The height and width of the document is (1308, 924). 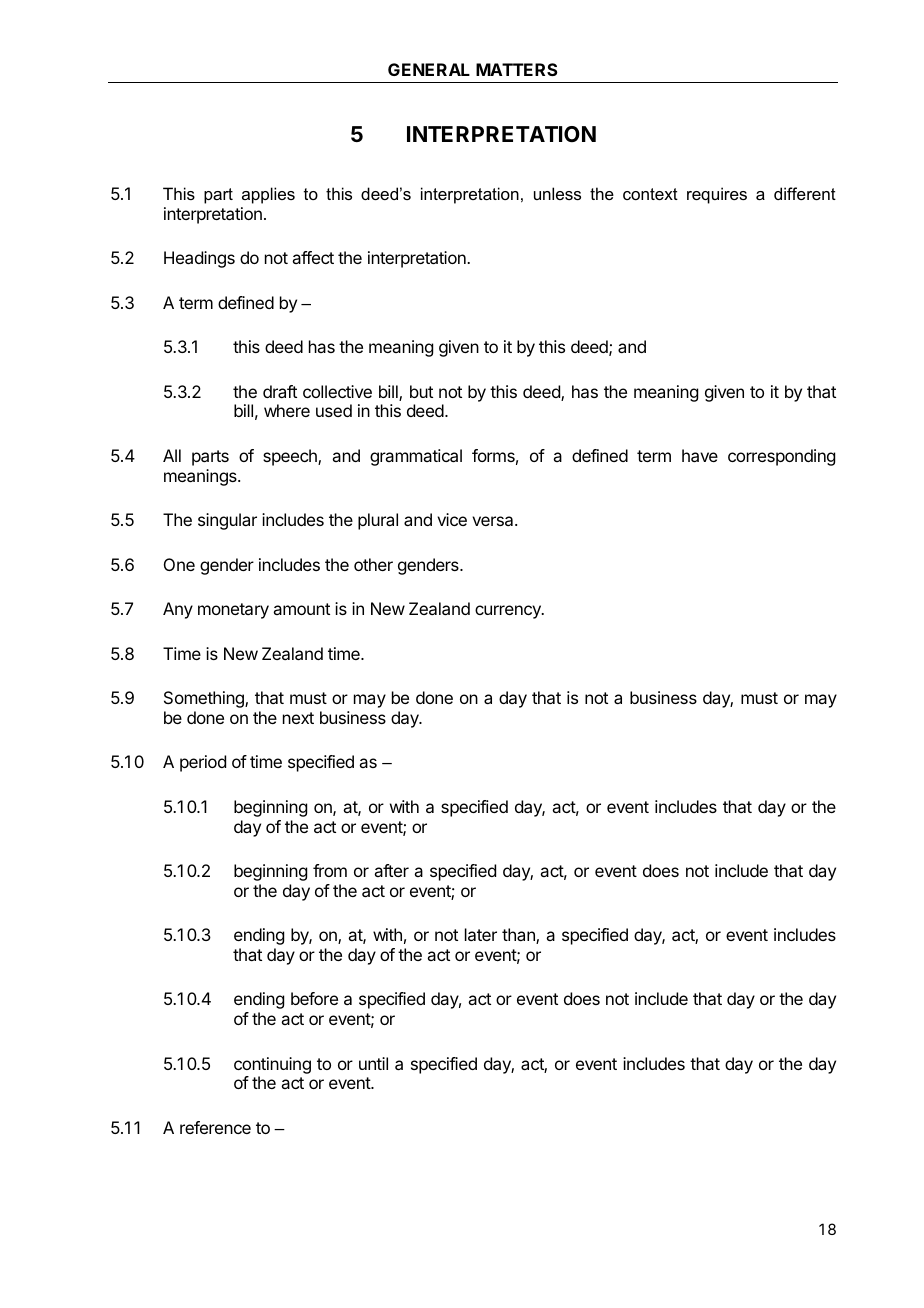 What do you see at coordinates (509, 612) in the document?
I see `currency` at bounding box center [509, 612].
